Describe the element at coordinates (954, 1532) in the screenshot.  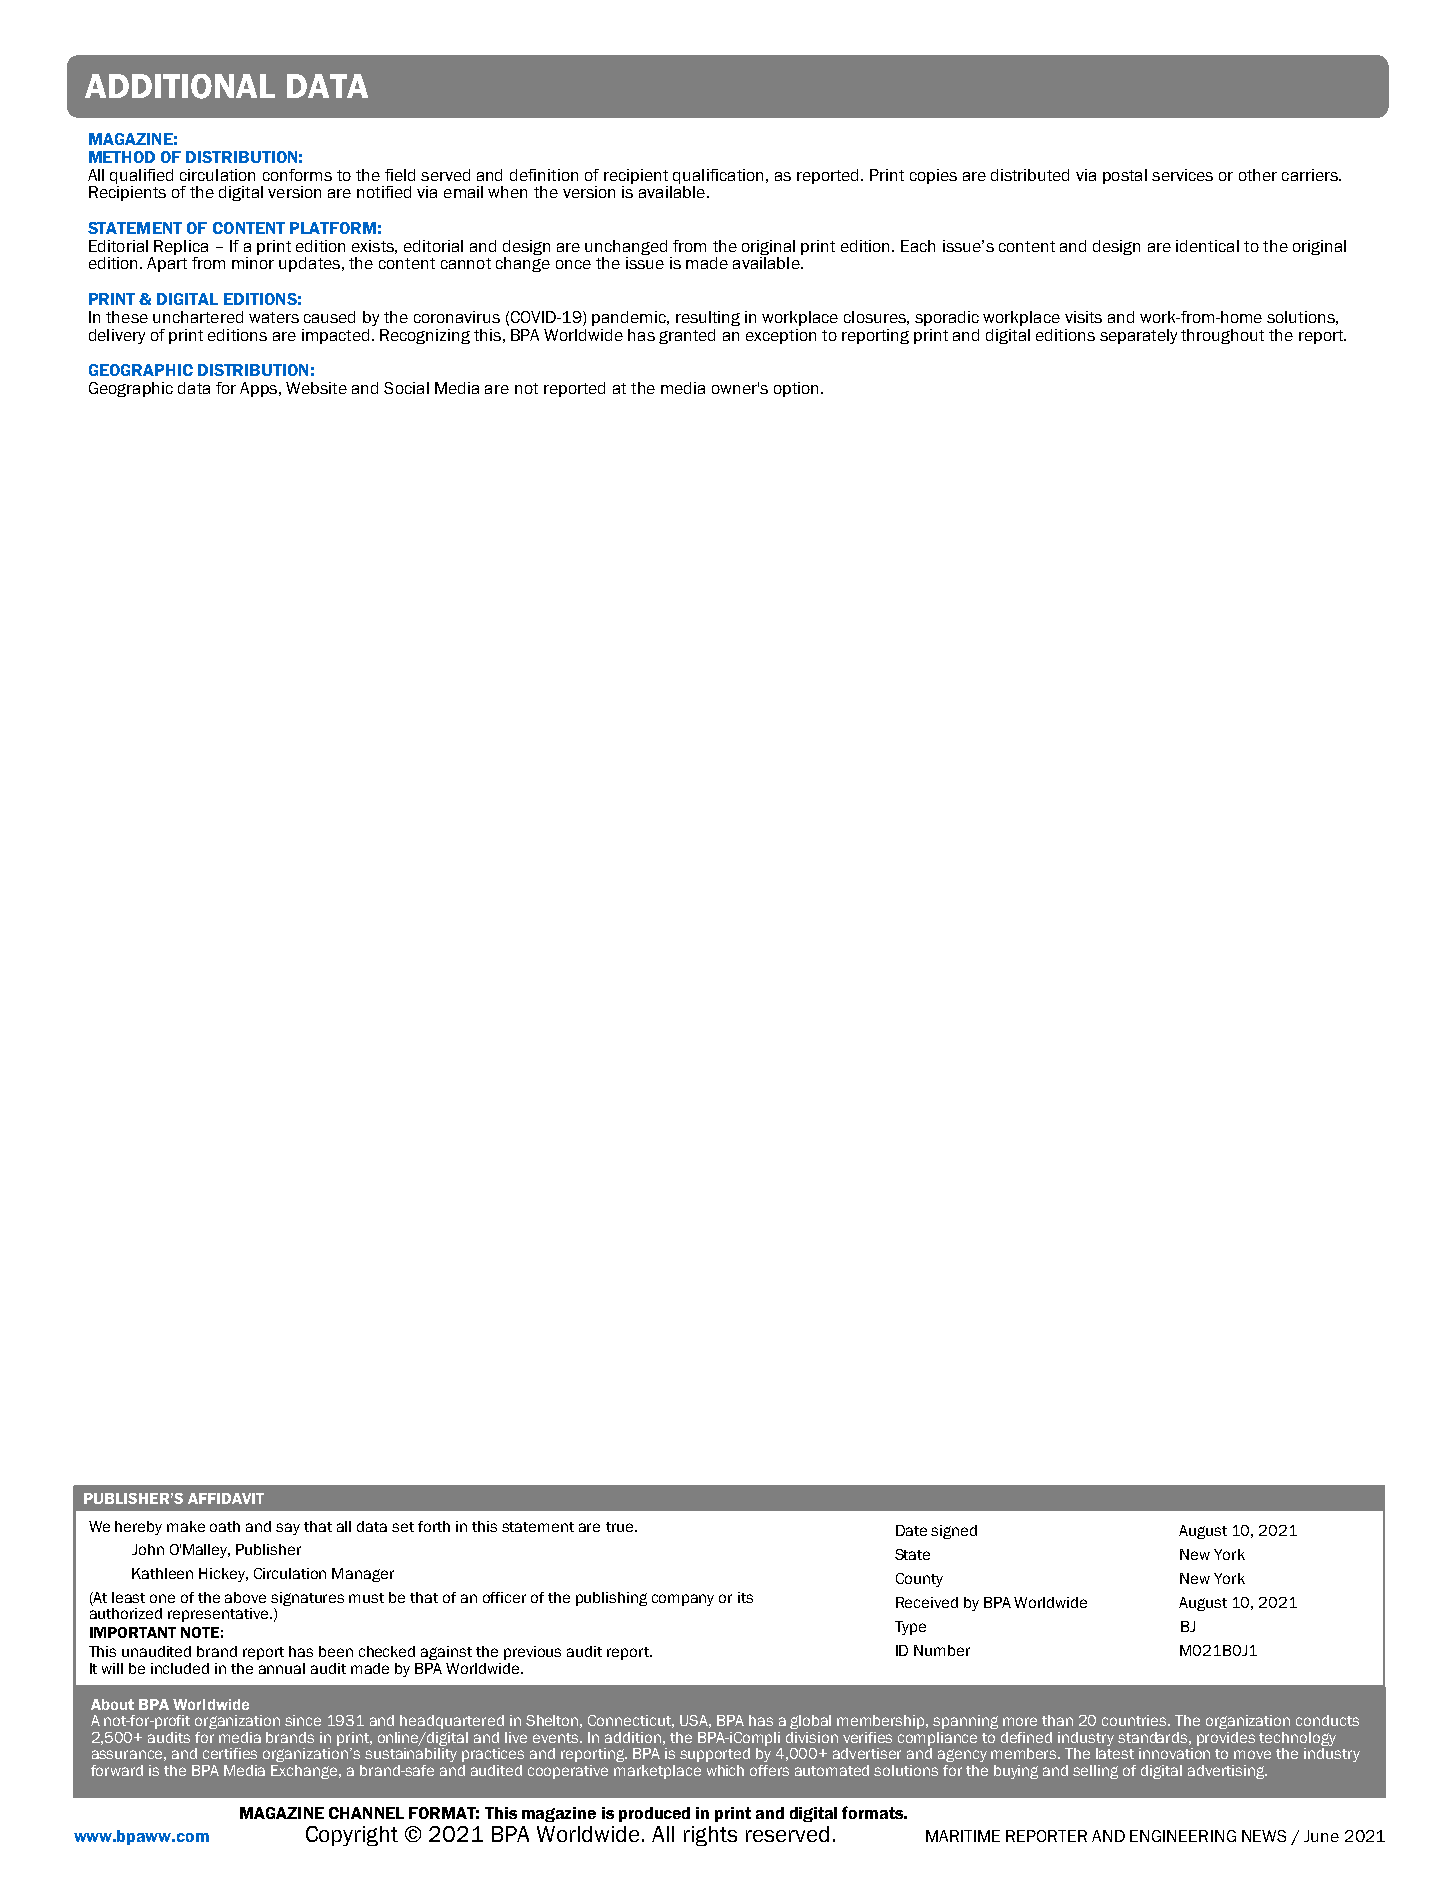
I see `signed` at that location.
